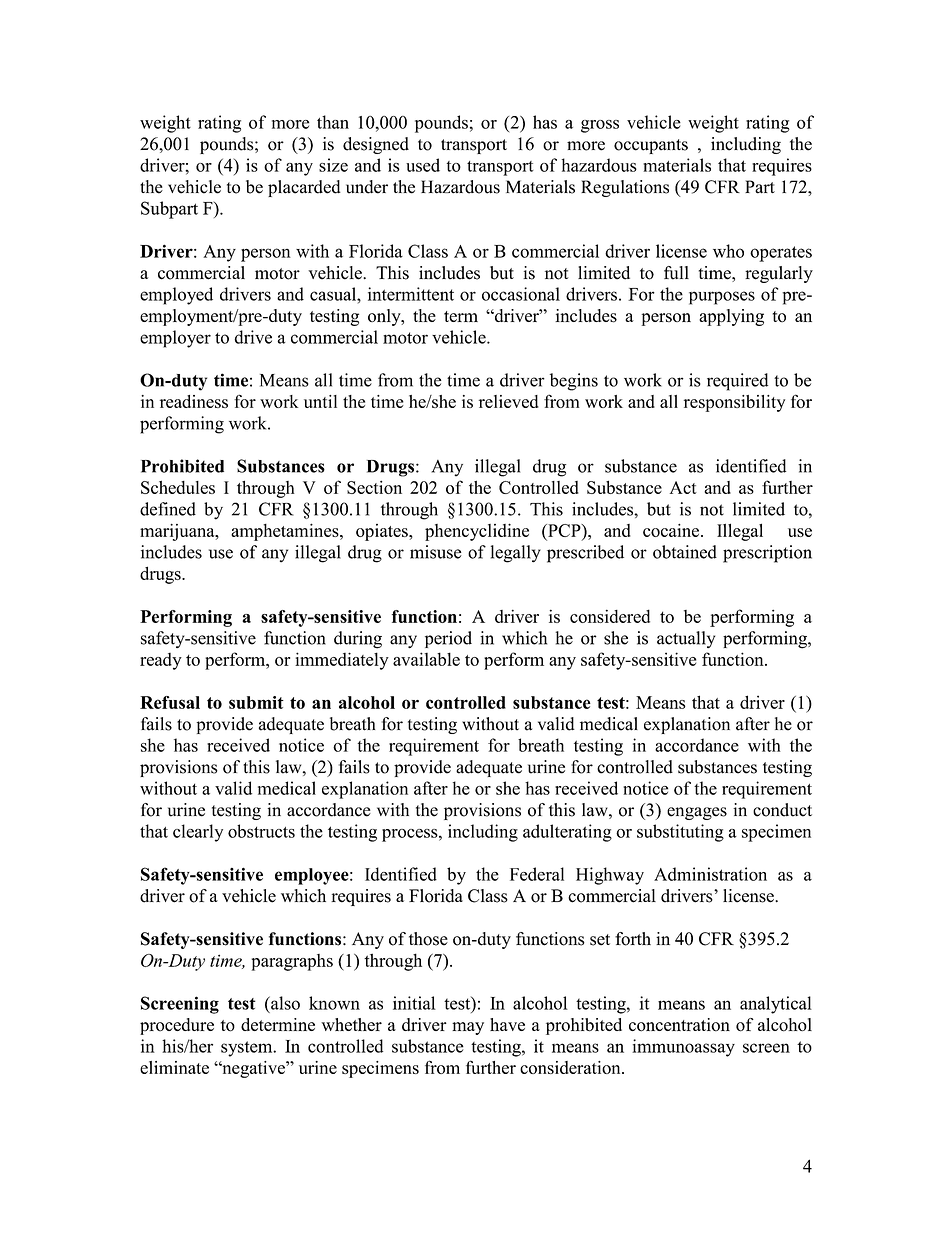 This screenshot has height=1233, width=952. Describe the element at coordinates (333, 165) in the screenshot. I see `size` at that location.
